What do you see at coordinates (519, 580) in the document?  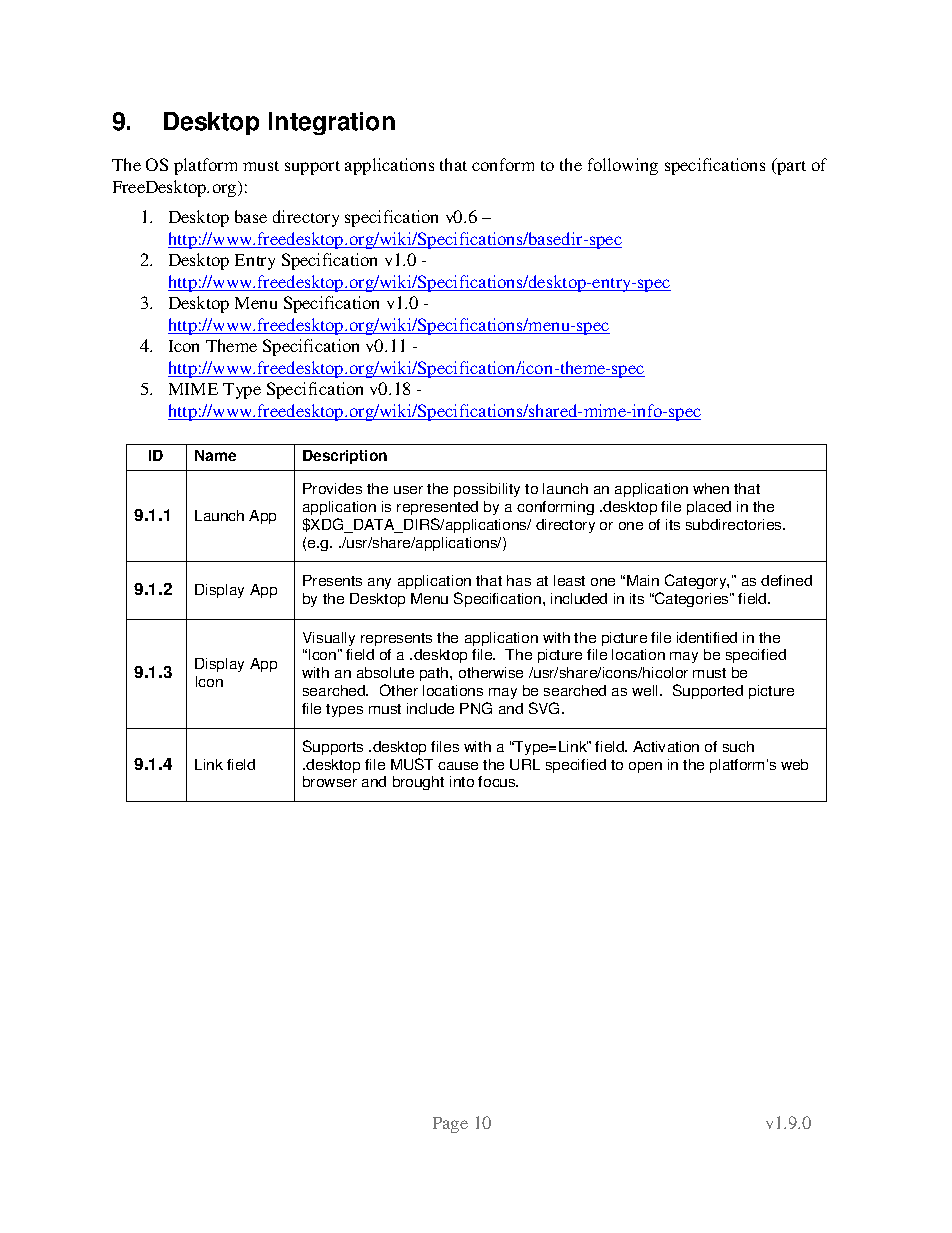 I see `has` at bounding box center [519, 580].
